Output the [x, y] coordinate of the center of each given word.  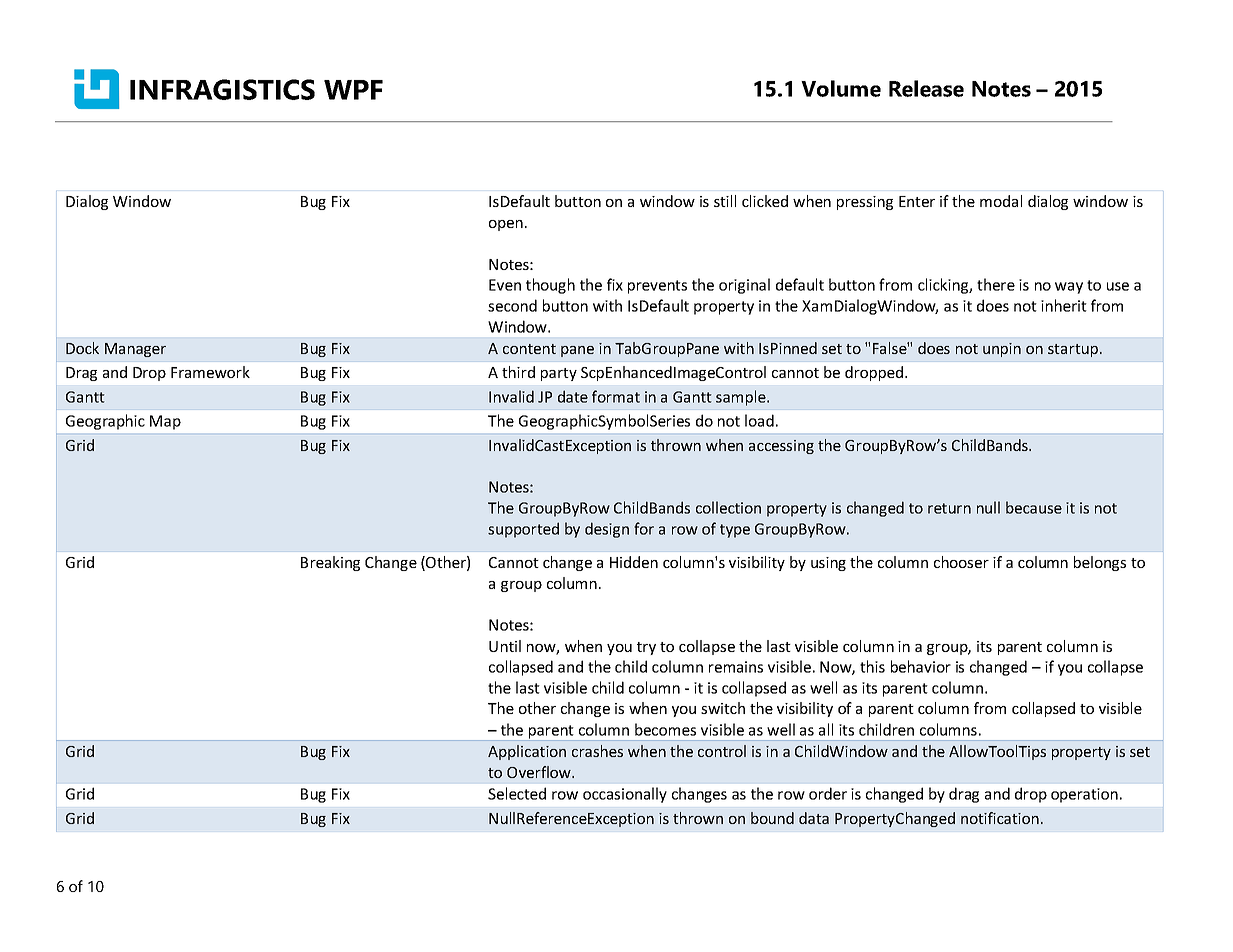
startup [1073, 350]
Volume [841, 88]
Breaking [330, 563]
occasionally [625, 795]
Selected [517, 793]
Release [926, 88]
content [529, 349]
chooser [961, 562]
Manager [135, 350]
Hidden [634, 562]
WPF [353, 90]
